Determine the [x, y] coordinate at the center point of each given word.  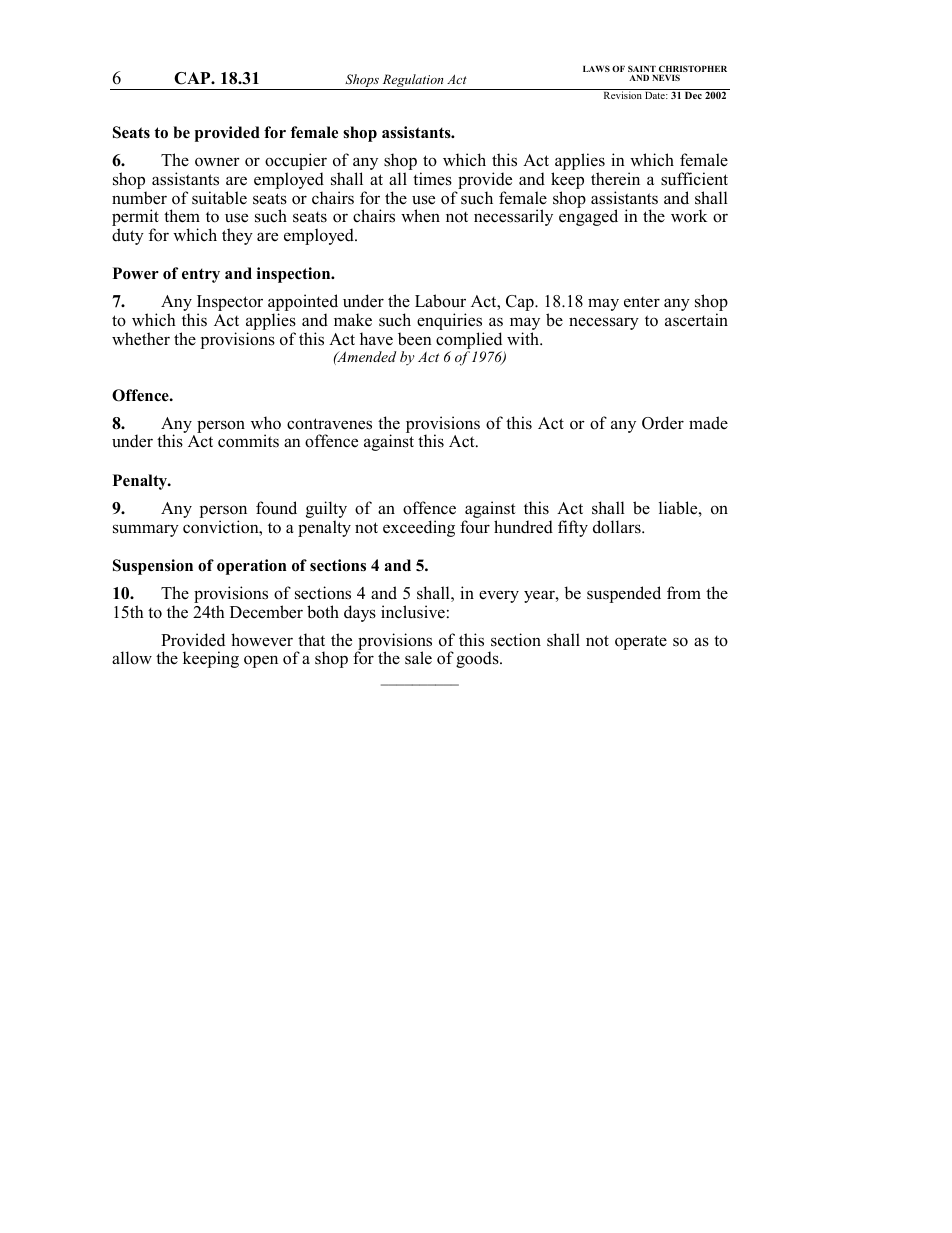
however [262, 640]
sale [418, 658]
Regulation [413, 82]
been [415, 339]
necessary [604, 323]
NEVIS [666, 77]
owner [217, 162]
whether [141, 339]
